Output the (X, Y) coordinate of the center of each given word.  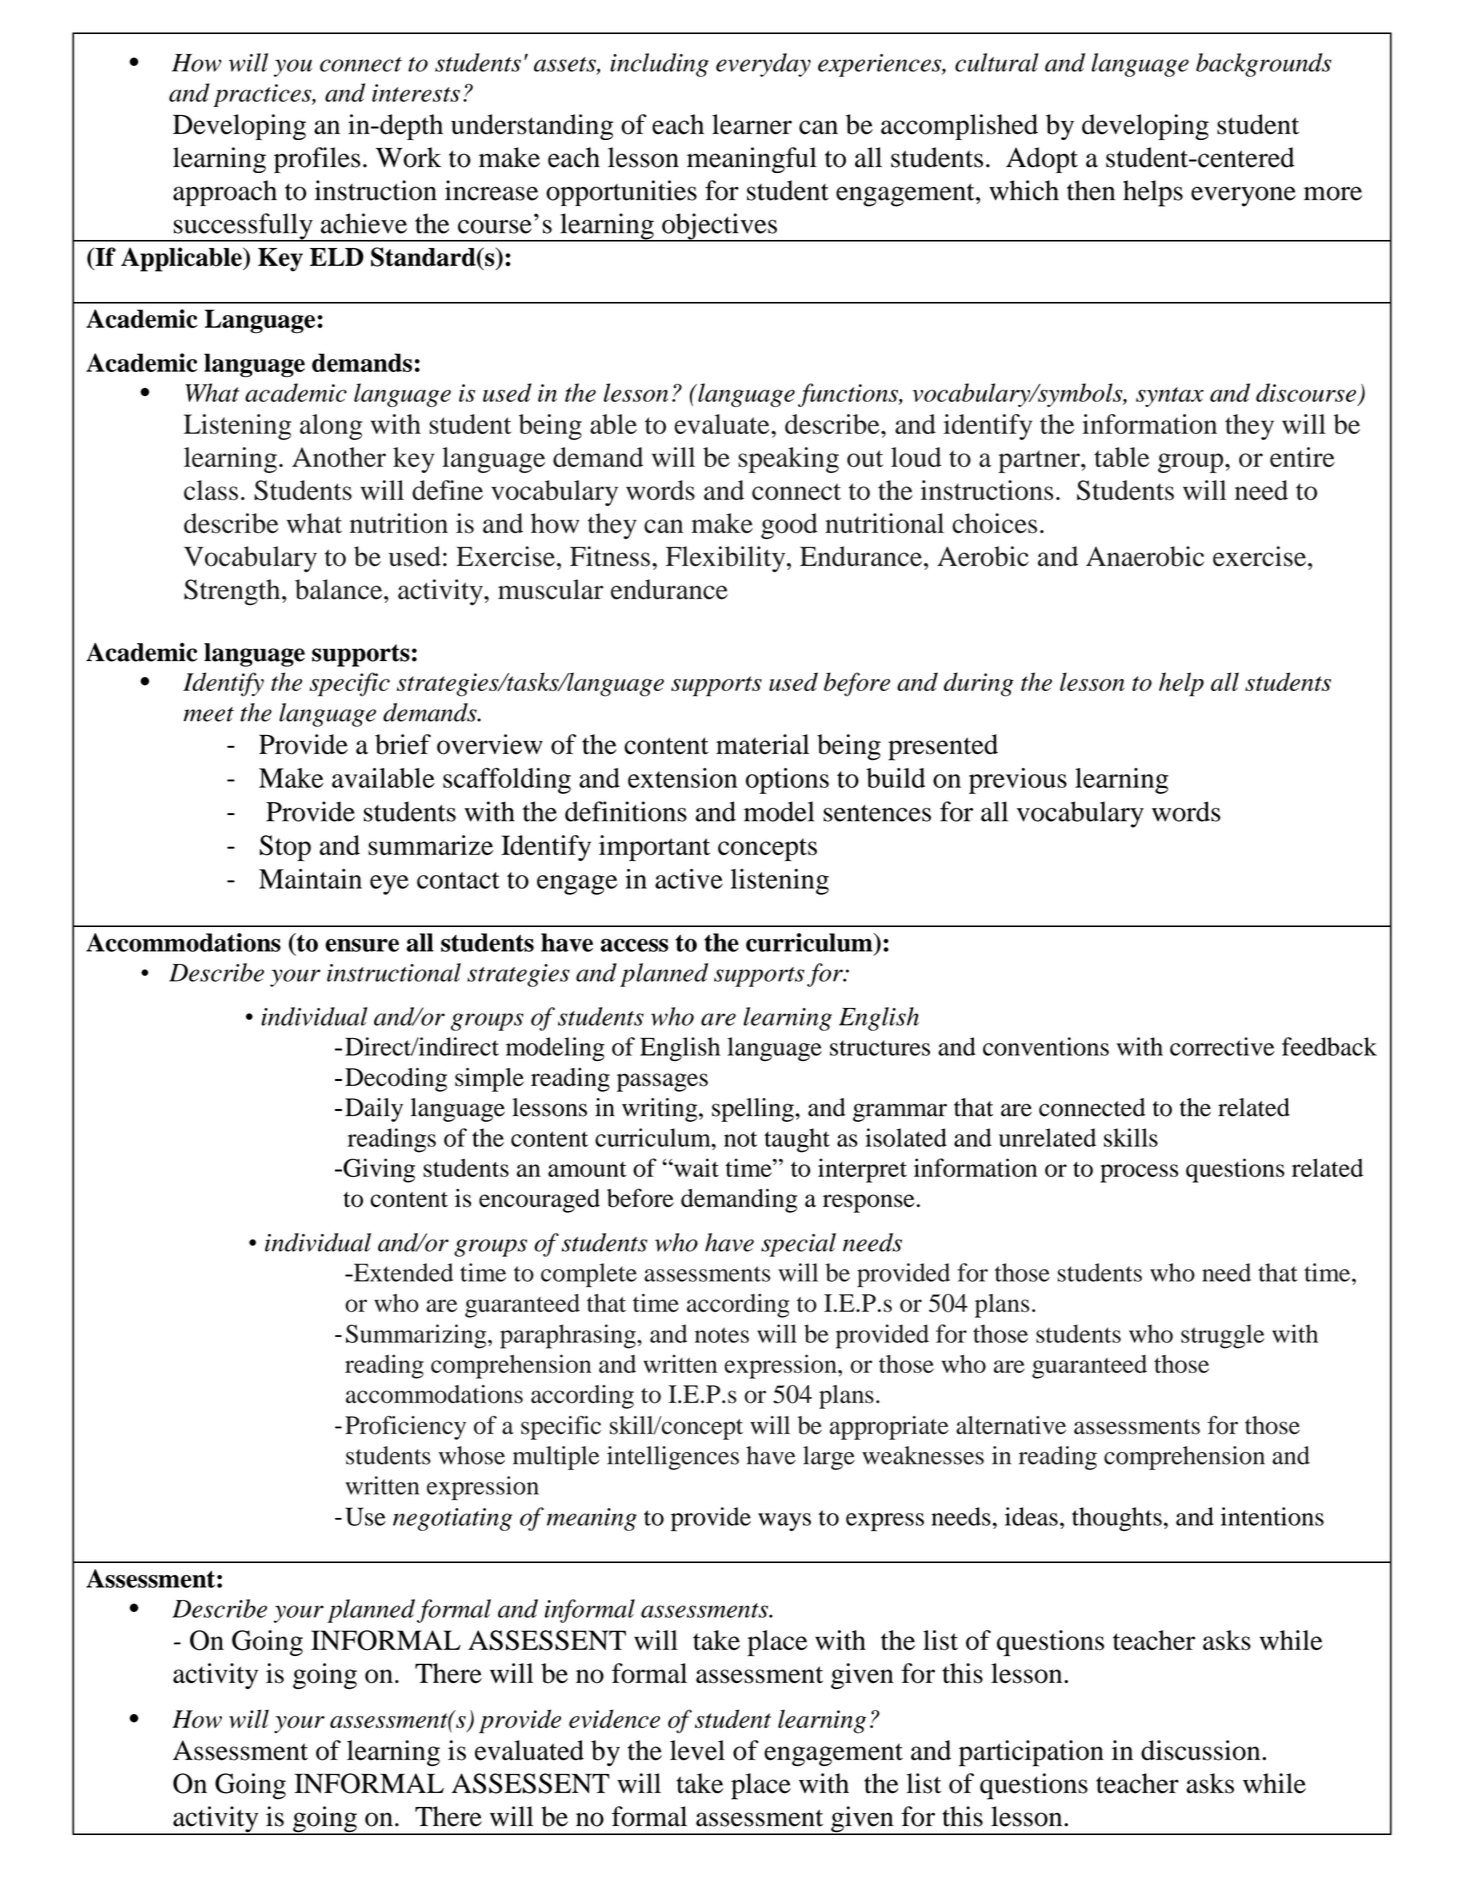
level (697, 1750)
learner (752, 124)
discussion (1202, 1750)
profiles (317, 160)
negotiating (452, 1519)
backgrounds (1264, 65)
